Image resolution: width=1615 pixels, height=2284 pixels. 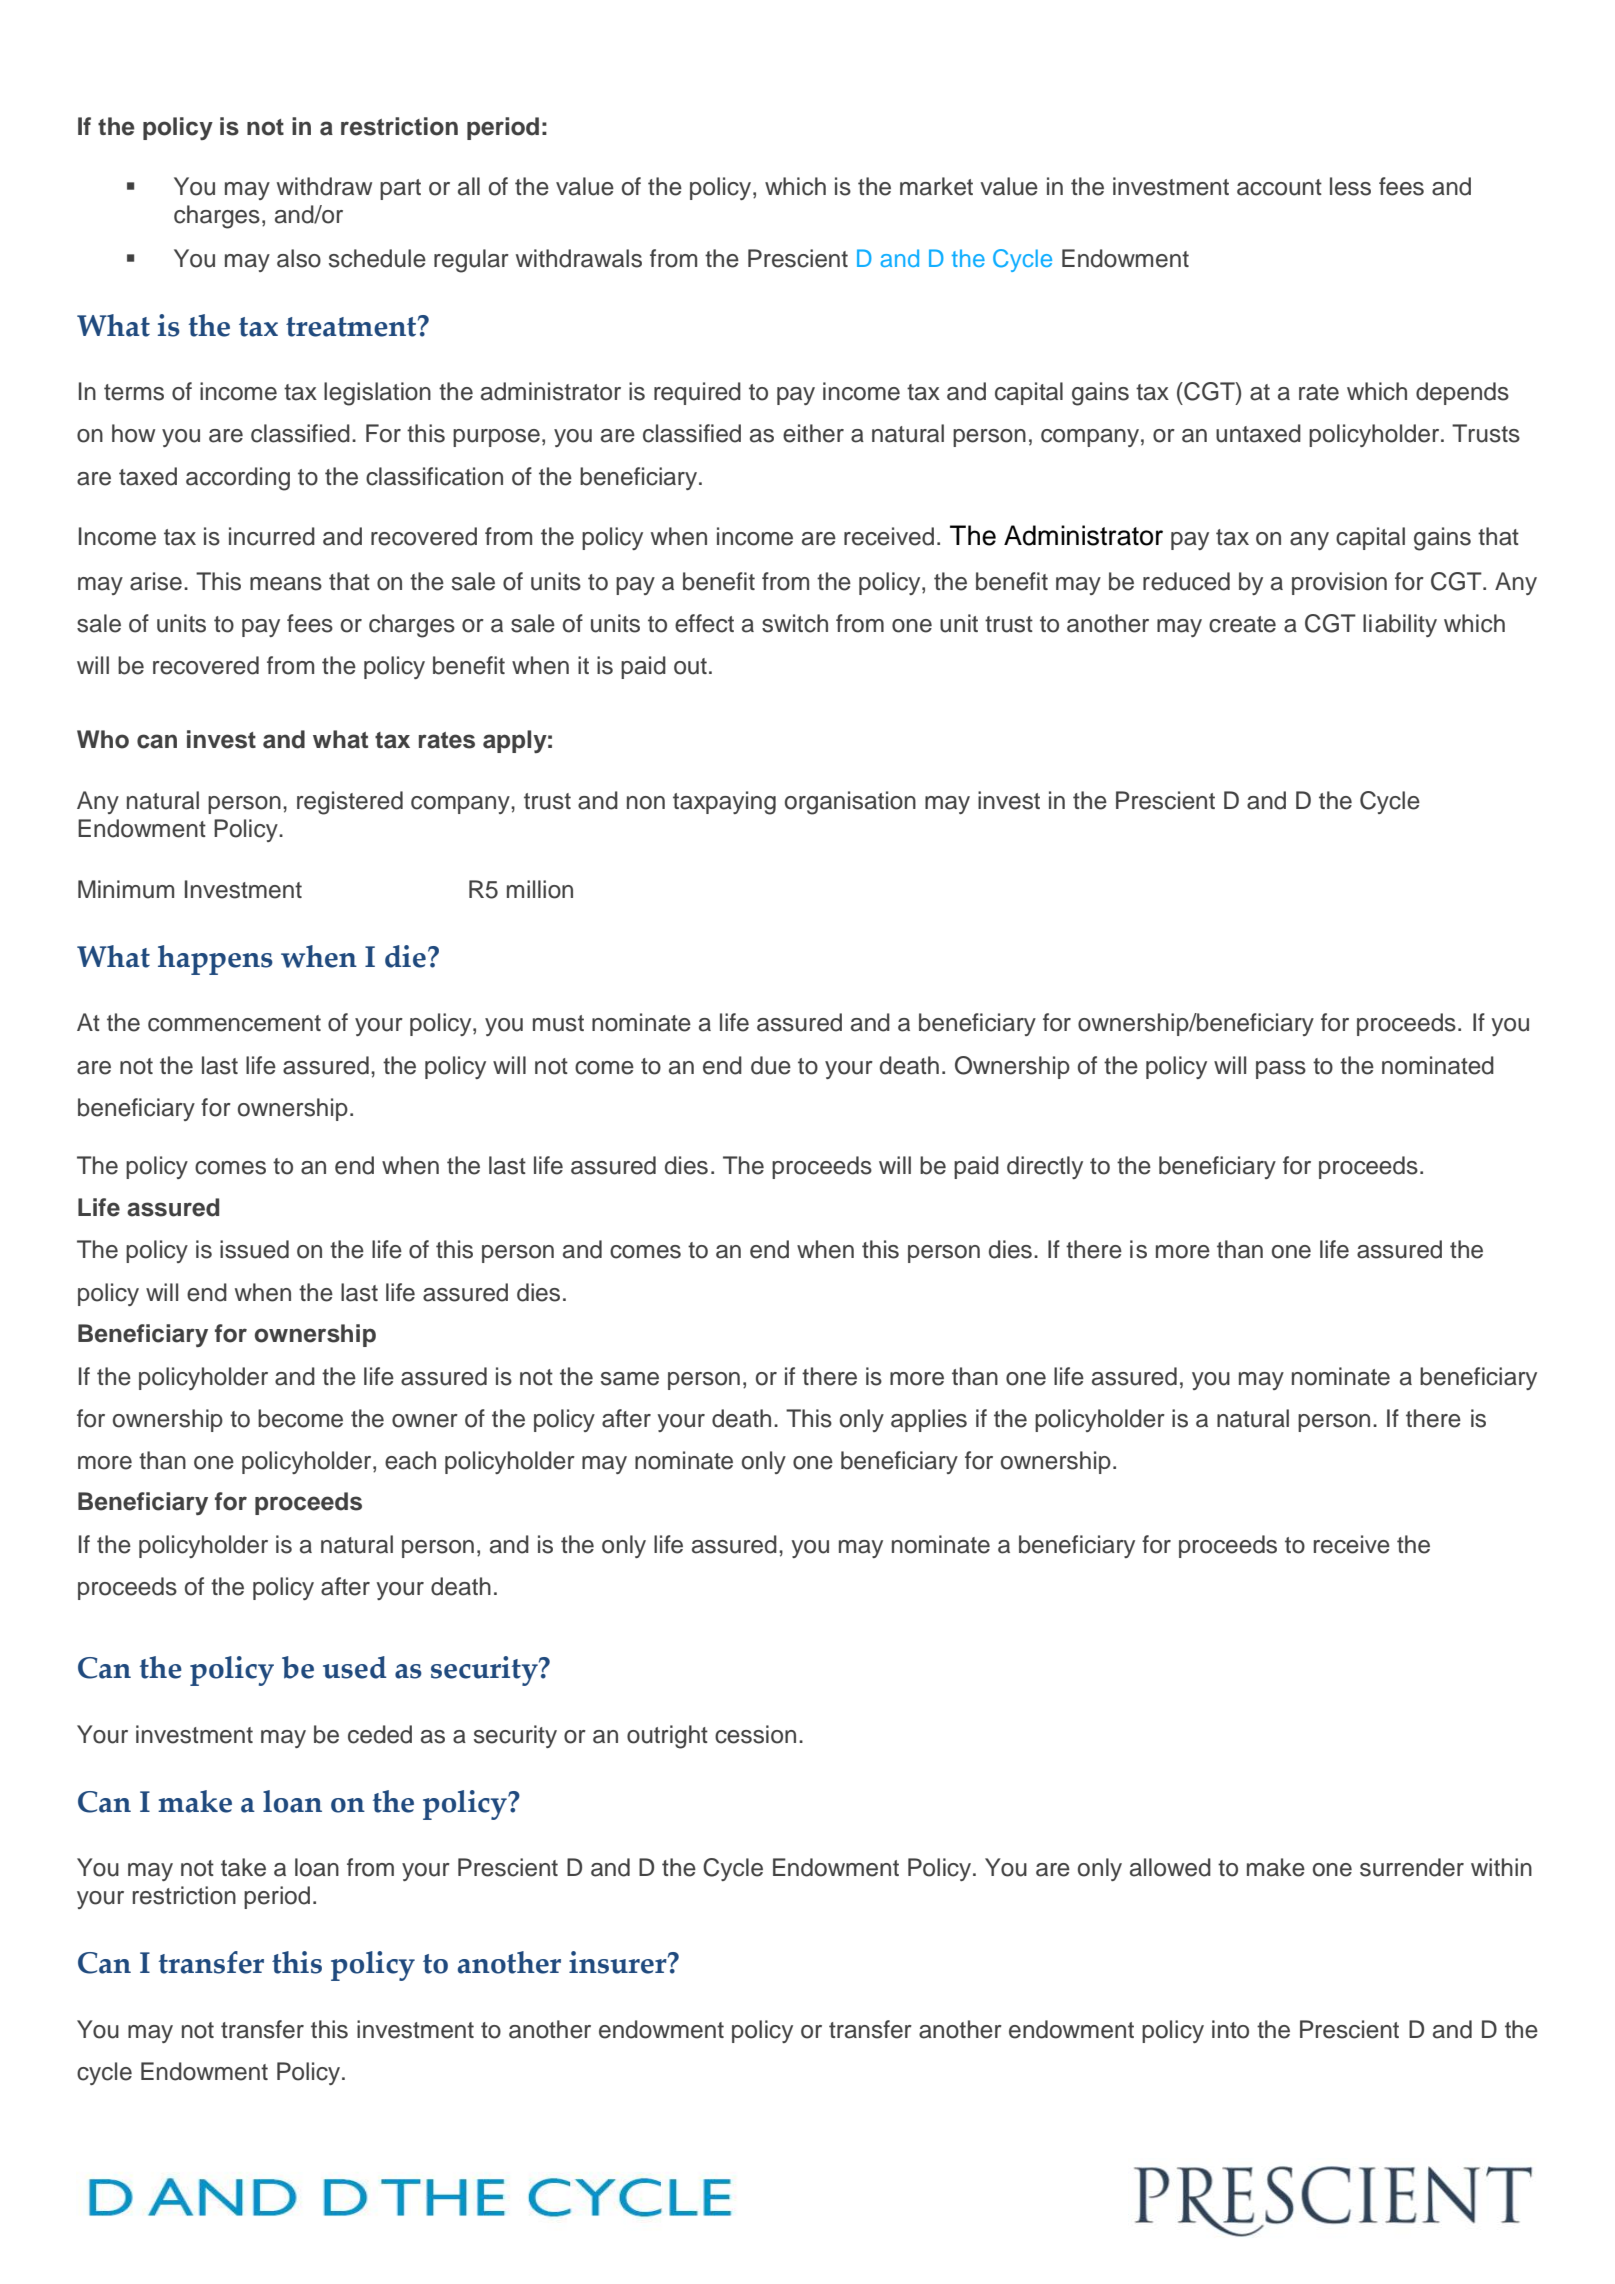 What do you see at coordinates (1045, 1167) in the screenshot?
I see `directly` at bounding box center [1045, 1167].
